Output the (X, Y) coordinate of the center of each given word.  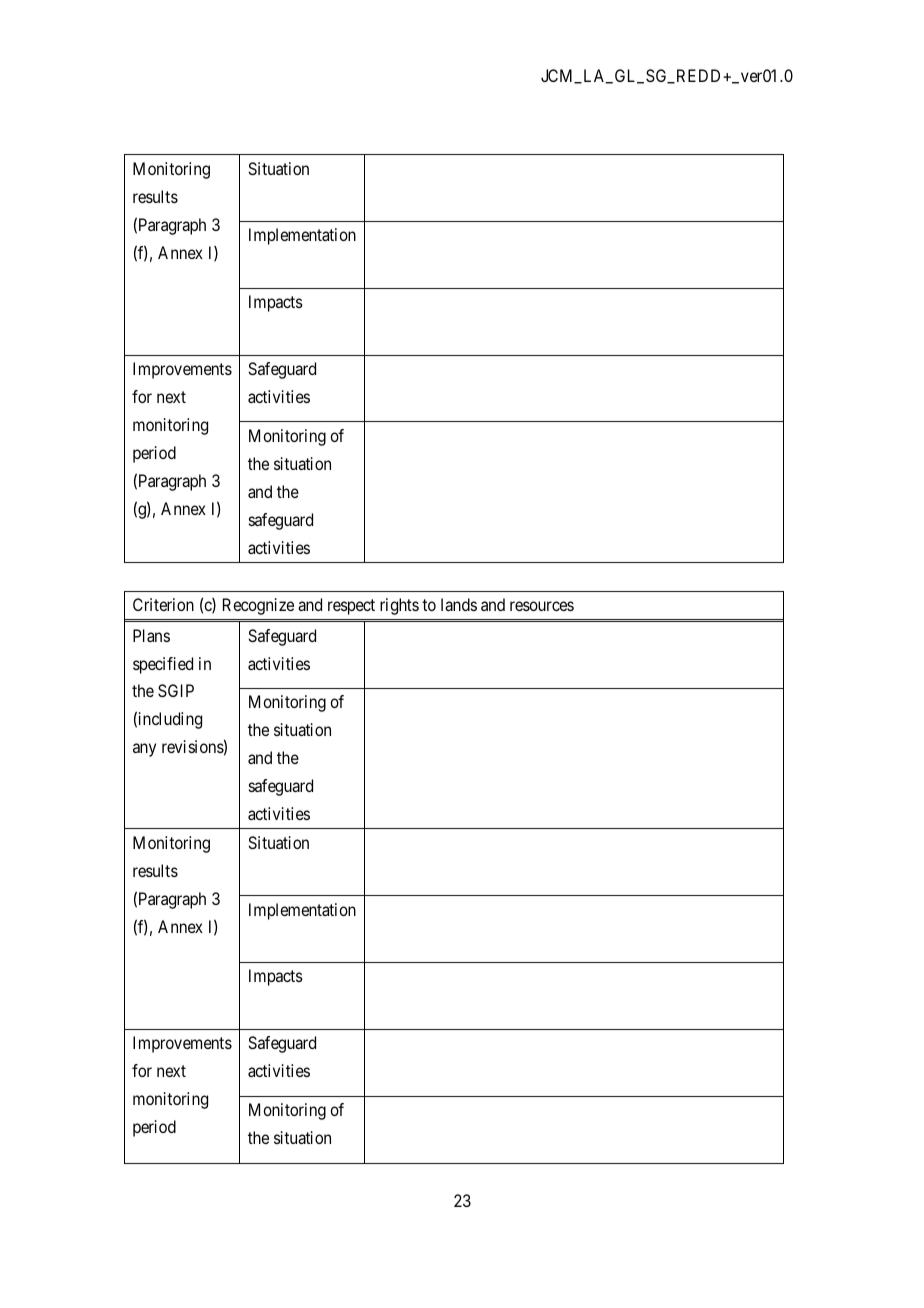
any (144, 750)
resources (542, 606)
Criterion (163, 604)
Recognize (258, 606)
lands (459, 604)
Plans (151, 635)
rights (399, 606)
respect (351, 607)
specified (163, 665)
